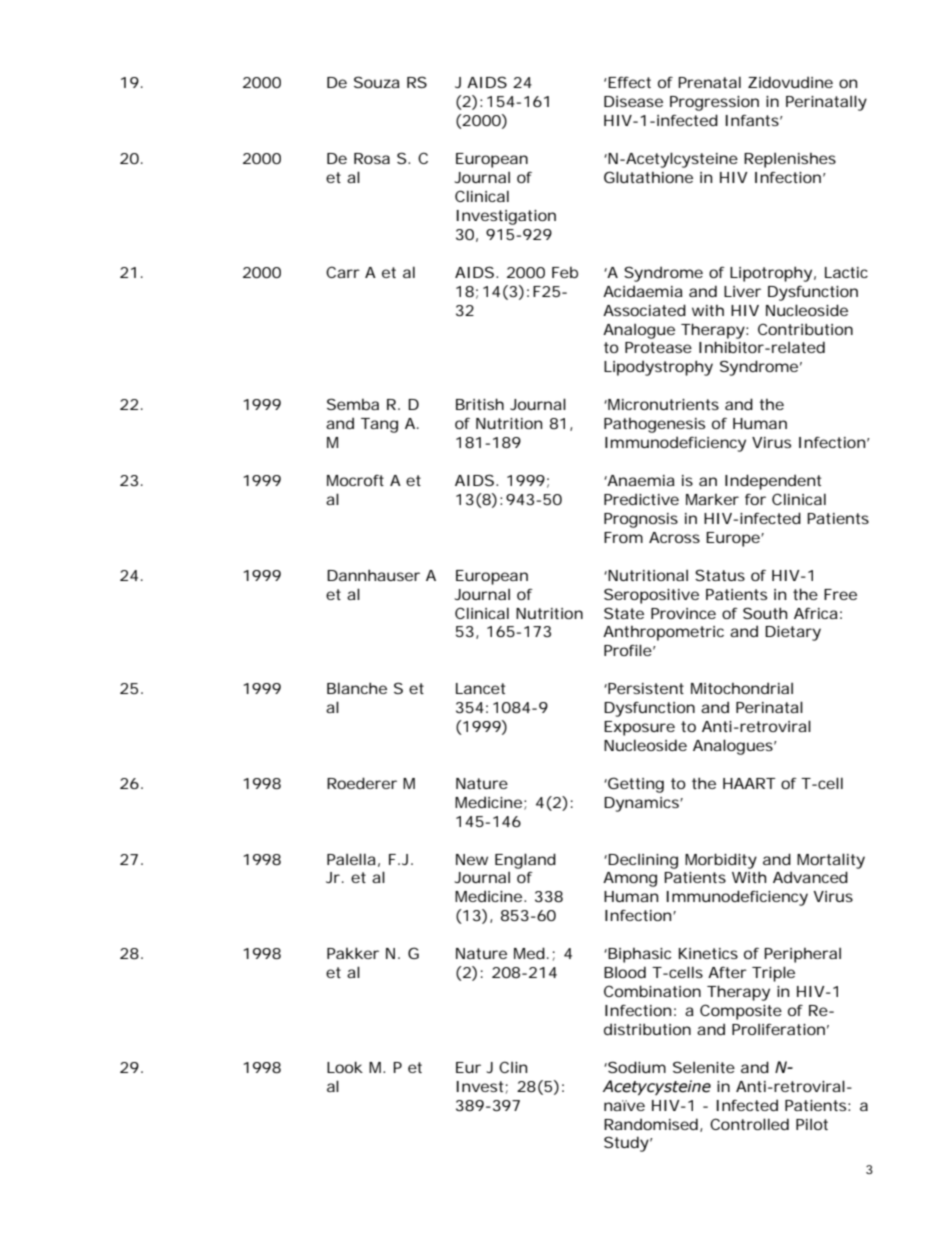 This document has height=1233, width=952. Describe the element at coordinates (633, 101) in the document. I see `Disease` at that location.
